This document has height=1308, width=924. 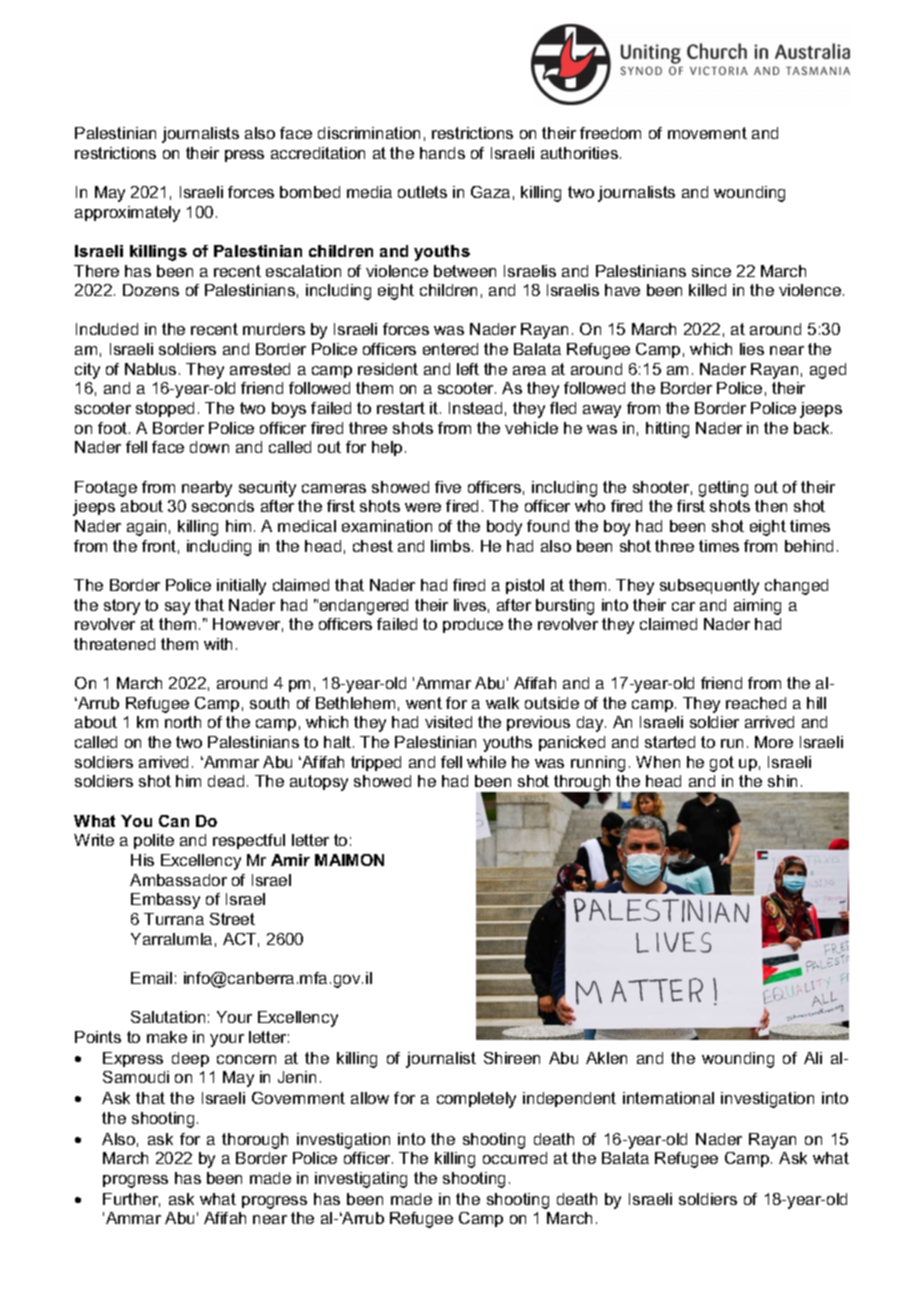 I want to click on Further, so click(x=131, y=1200).
